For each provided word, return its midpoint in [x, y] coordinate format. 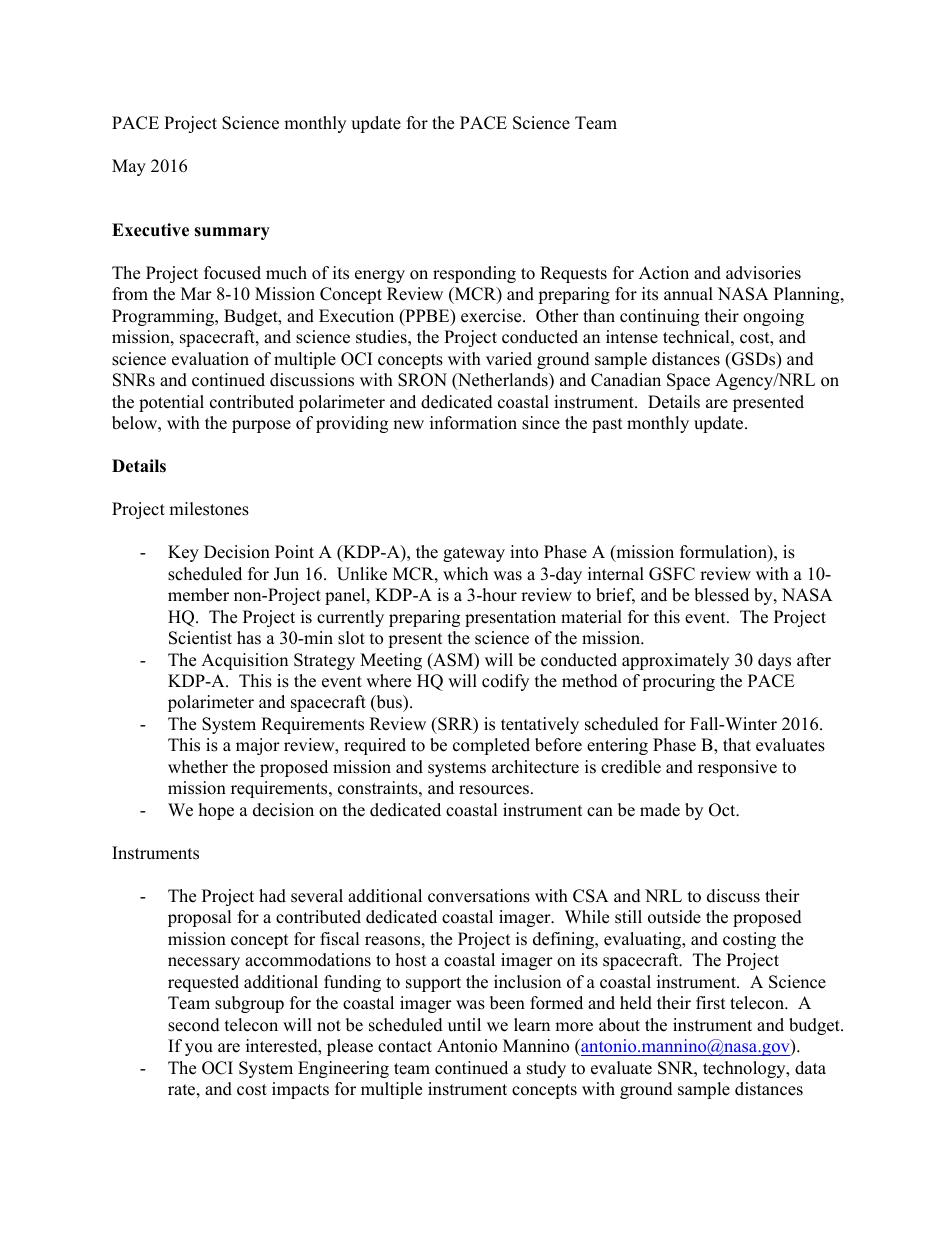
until [464, 1025]
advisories [763, 273]
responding [474, 274]
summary [232, 233]
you [199, 1049]
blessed [721, 595]
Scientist [200, 638]
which [465, 574]
